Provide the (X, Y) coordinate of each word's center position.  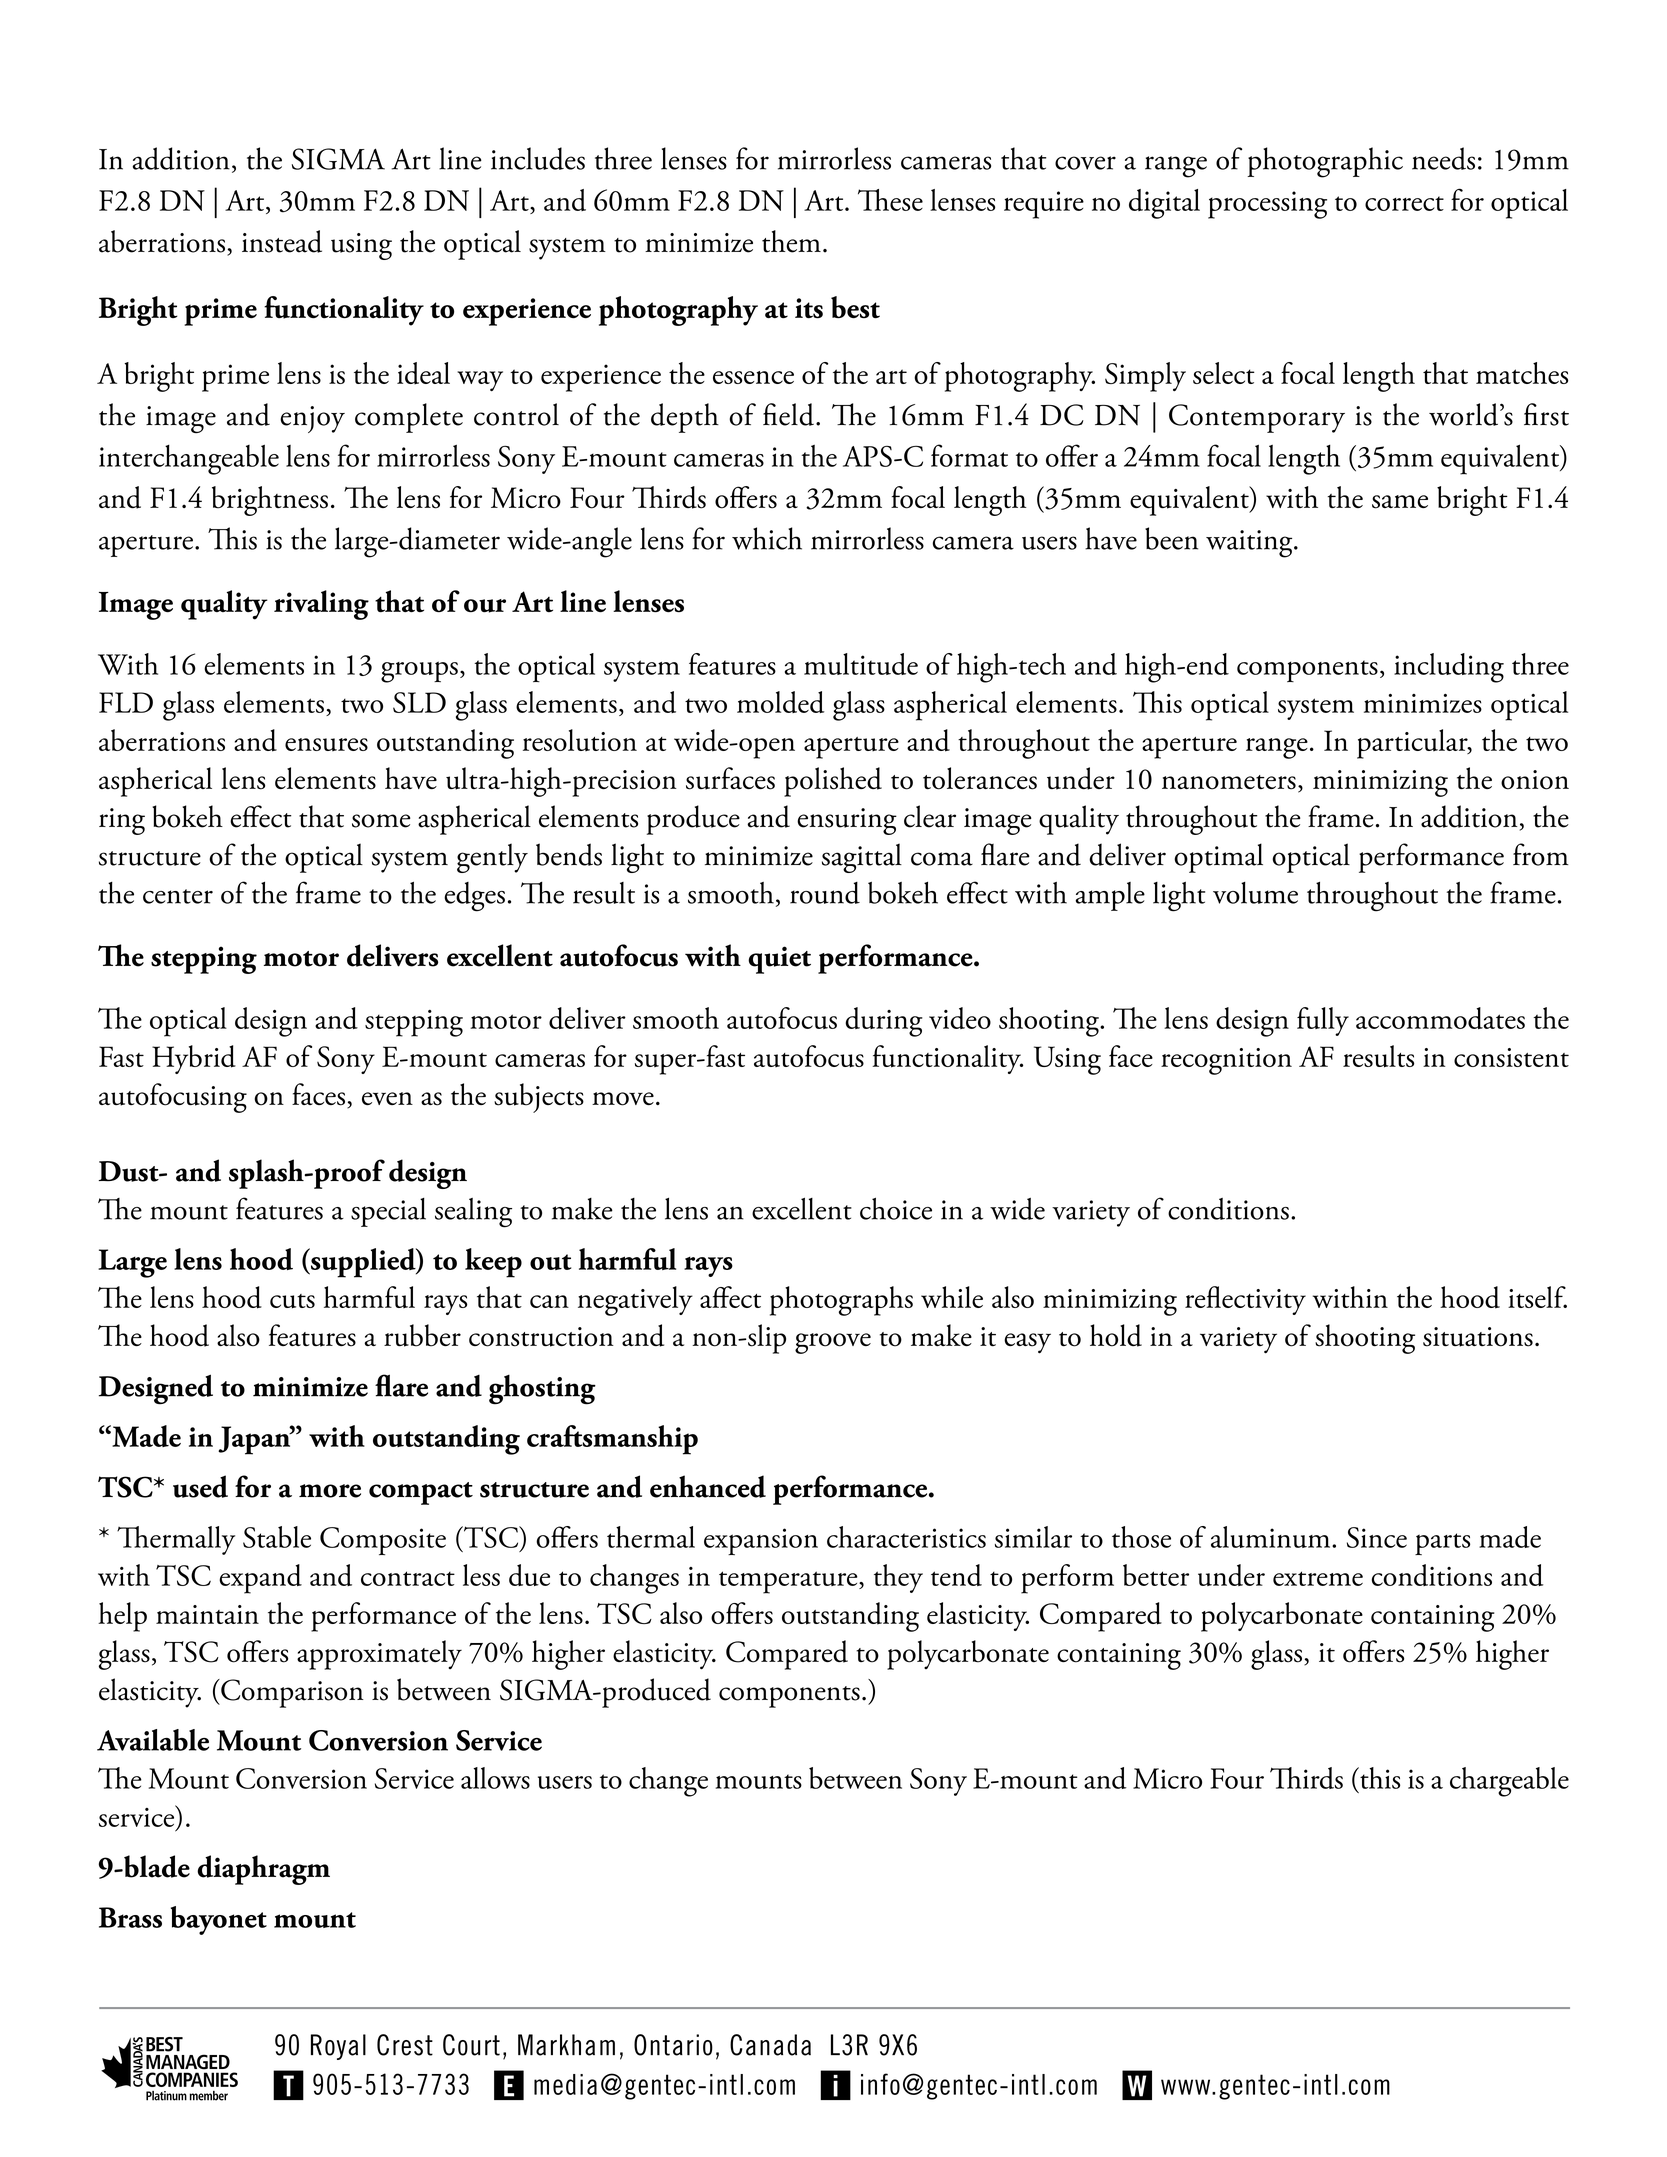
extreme (1318, 1578)
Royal (338, 2047)
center (178, 896)
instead (282, 241)
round (825, 893)
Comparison (291, 1693)
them (791, 241)
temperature (789, 1582)
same (1400, 502)
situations (1478, 1337)
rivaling (321, 605)
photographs (841, 1301)
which (767, 538)
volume (1255, 893)
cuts (292, 1301)
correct (1404, 203)
